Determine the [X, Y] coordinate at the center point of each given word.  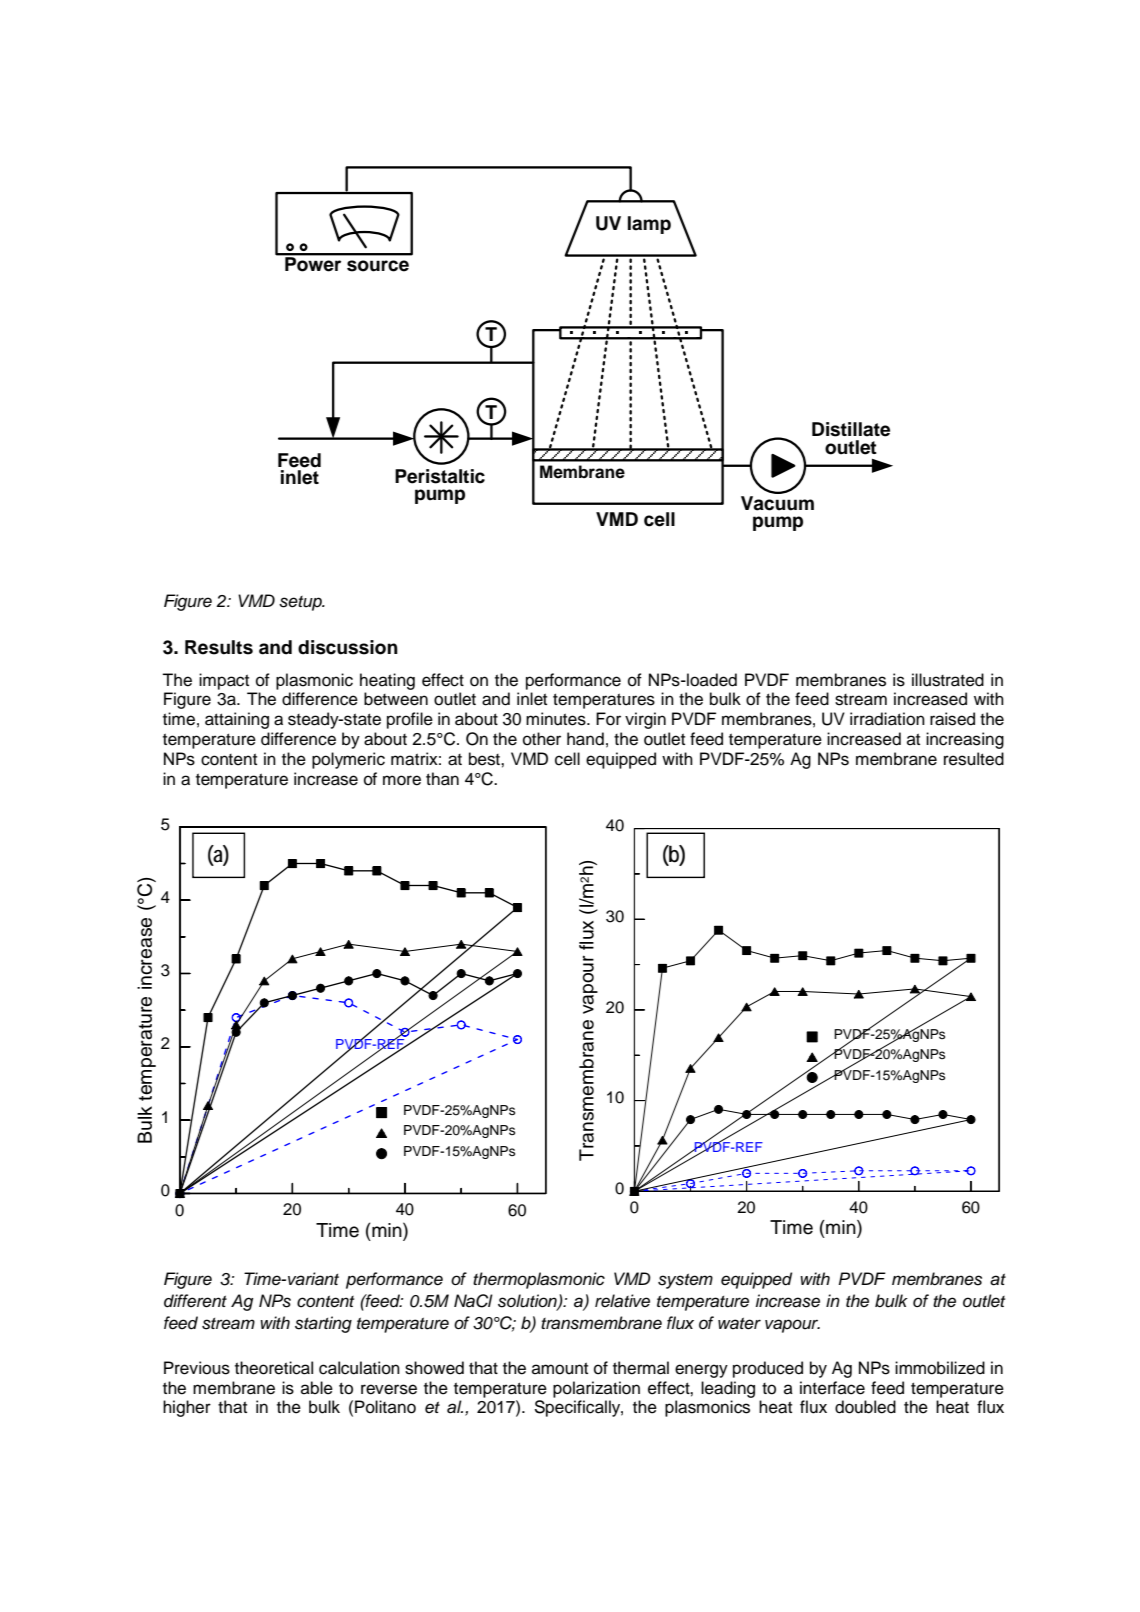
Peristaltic [440, 476]
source [378, 266]
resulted [974, 759]
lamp [649, 225]
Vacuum [777, 503]
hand [585, 739]
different [195, 1301]
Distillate [851, 429]
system [685, 1281]
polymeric [348, 760]
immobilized [940, 1368]
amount [560, 1368]
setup [301, 603]
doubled [865, 1407]
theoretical [274, 1368]
